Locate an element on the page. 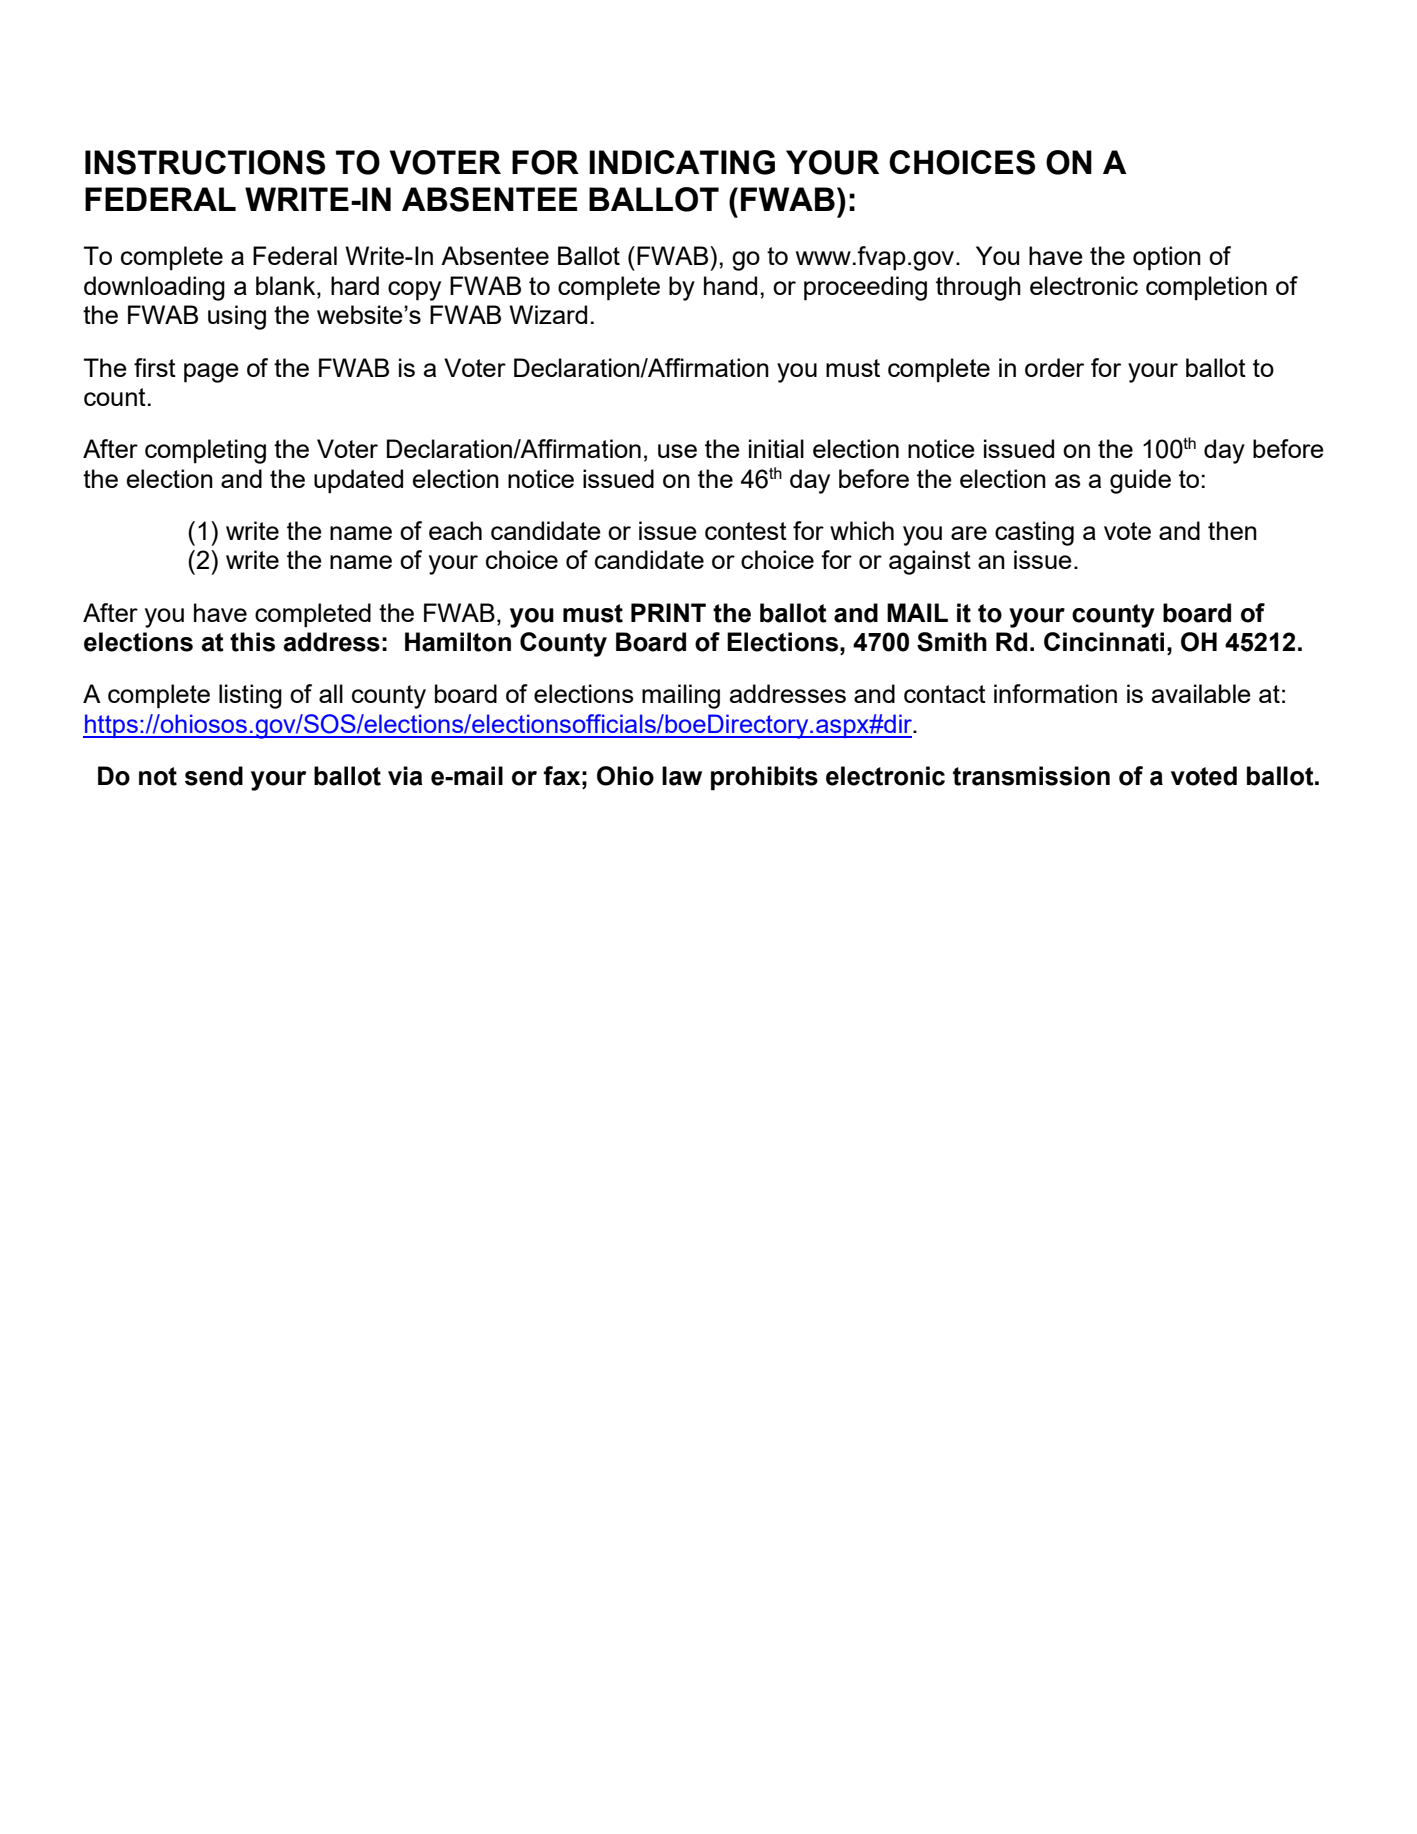 The width and height of the document is (1417, 1834). option is located at coordinates (1167, 258).
